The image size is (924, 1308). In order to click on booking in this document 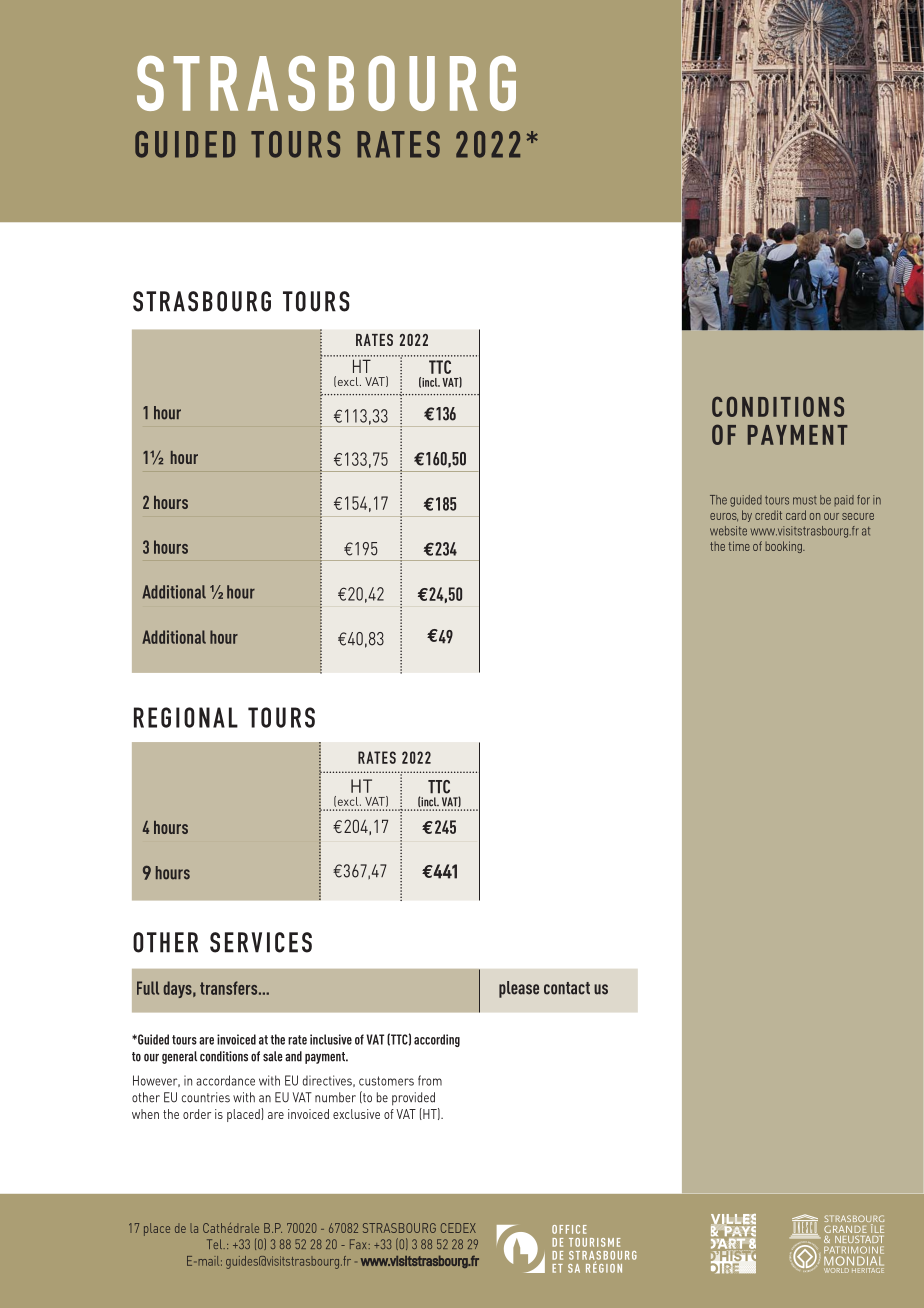, I will do `click(784, 547)`.
